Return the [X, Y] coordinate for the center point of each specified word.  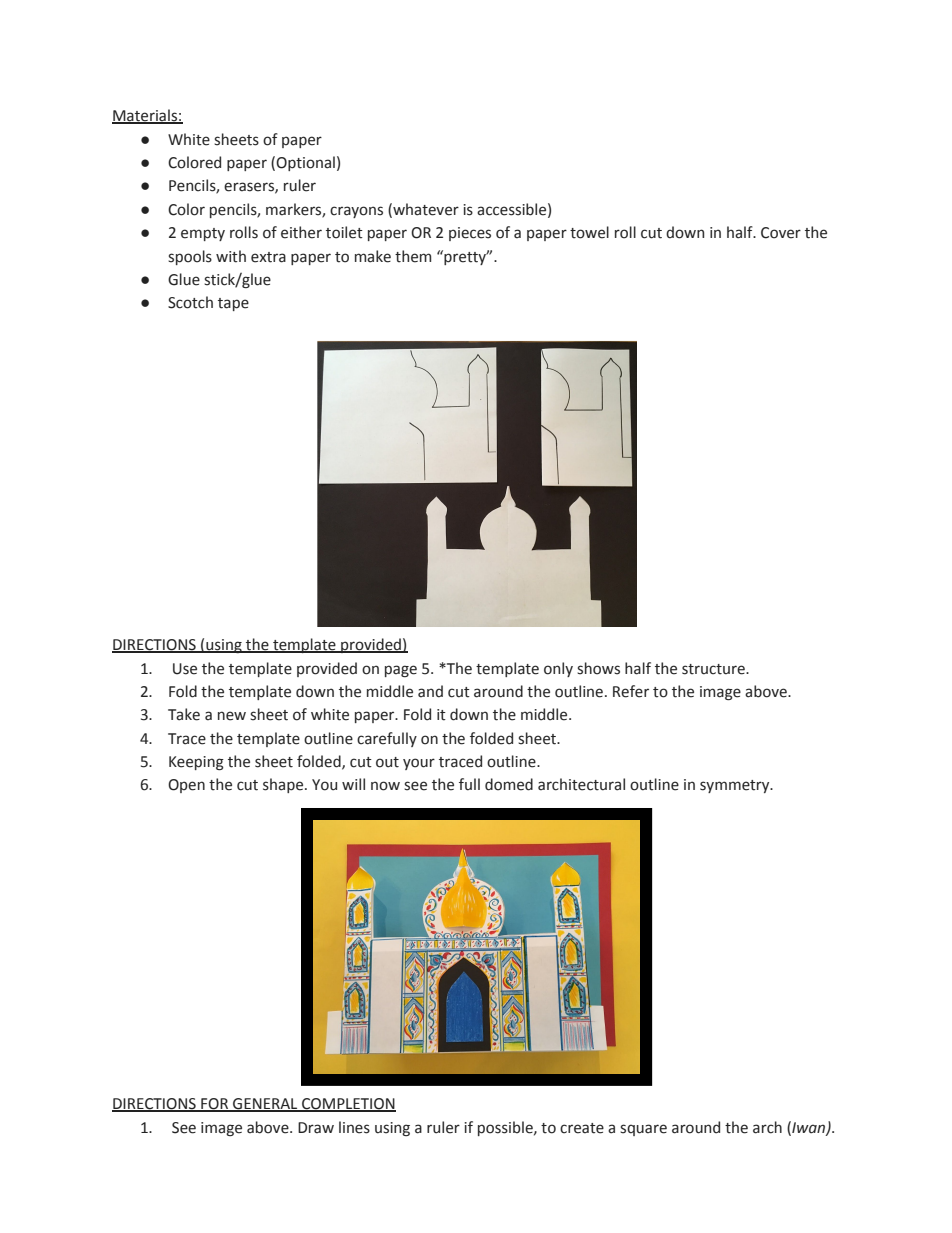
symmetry [736, 786]
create [582, 1128]
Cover [781, 233]
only [558, 669]
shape [284, 785]
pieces [470, 234]
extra [268, 257]
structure [714, 669]
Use [185, 669]
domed [509, 784]
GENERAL [265, 1105]
